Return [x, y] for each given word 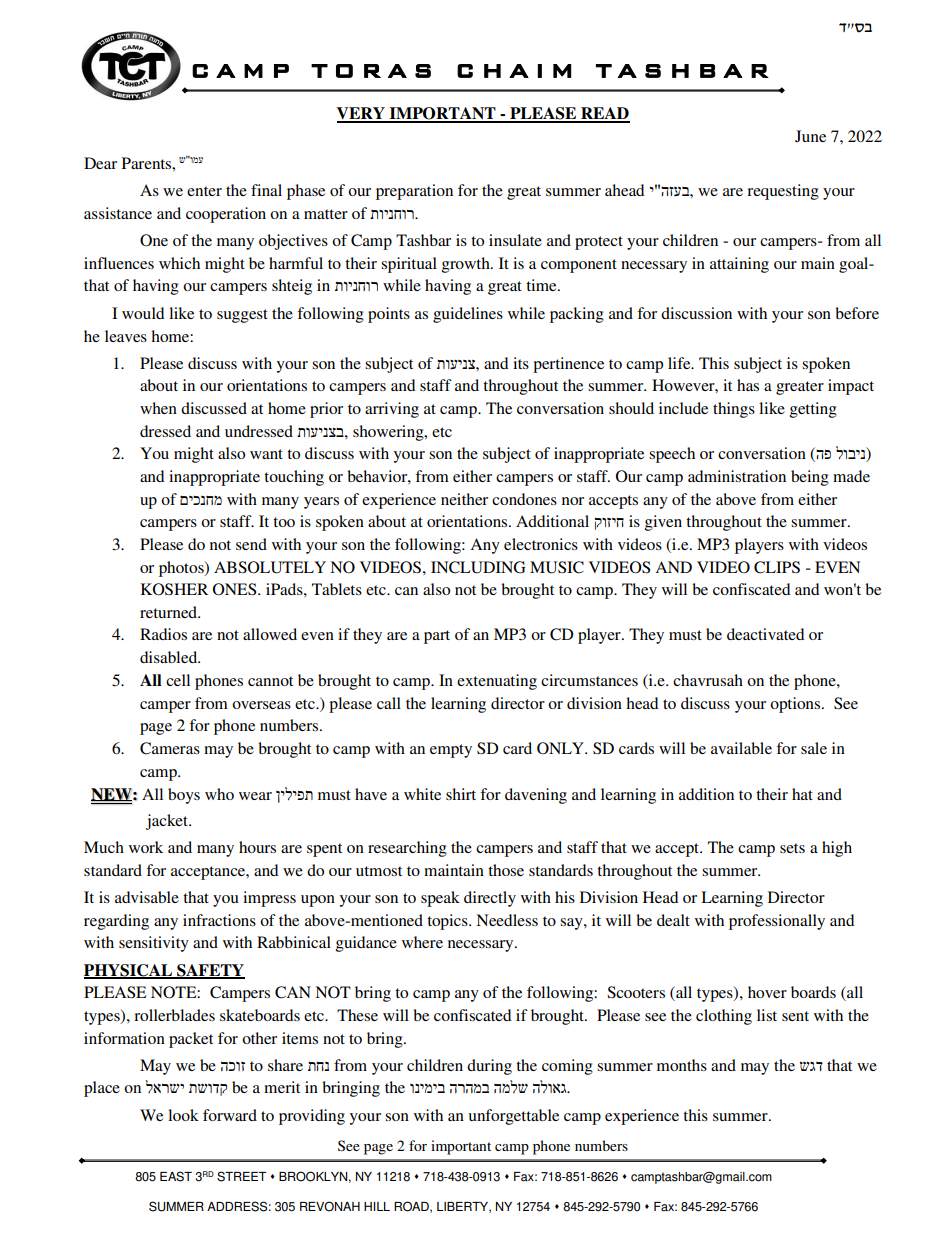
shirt [461, 794]
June [810, 136]
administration [737, 476]
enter [204, 191]
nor [573, 501]
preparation [414, 192]
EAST [176, 1176]
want [266, 454]
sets [792, 848]
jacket [168, 822]
